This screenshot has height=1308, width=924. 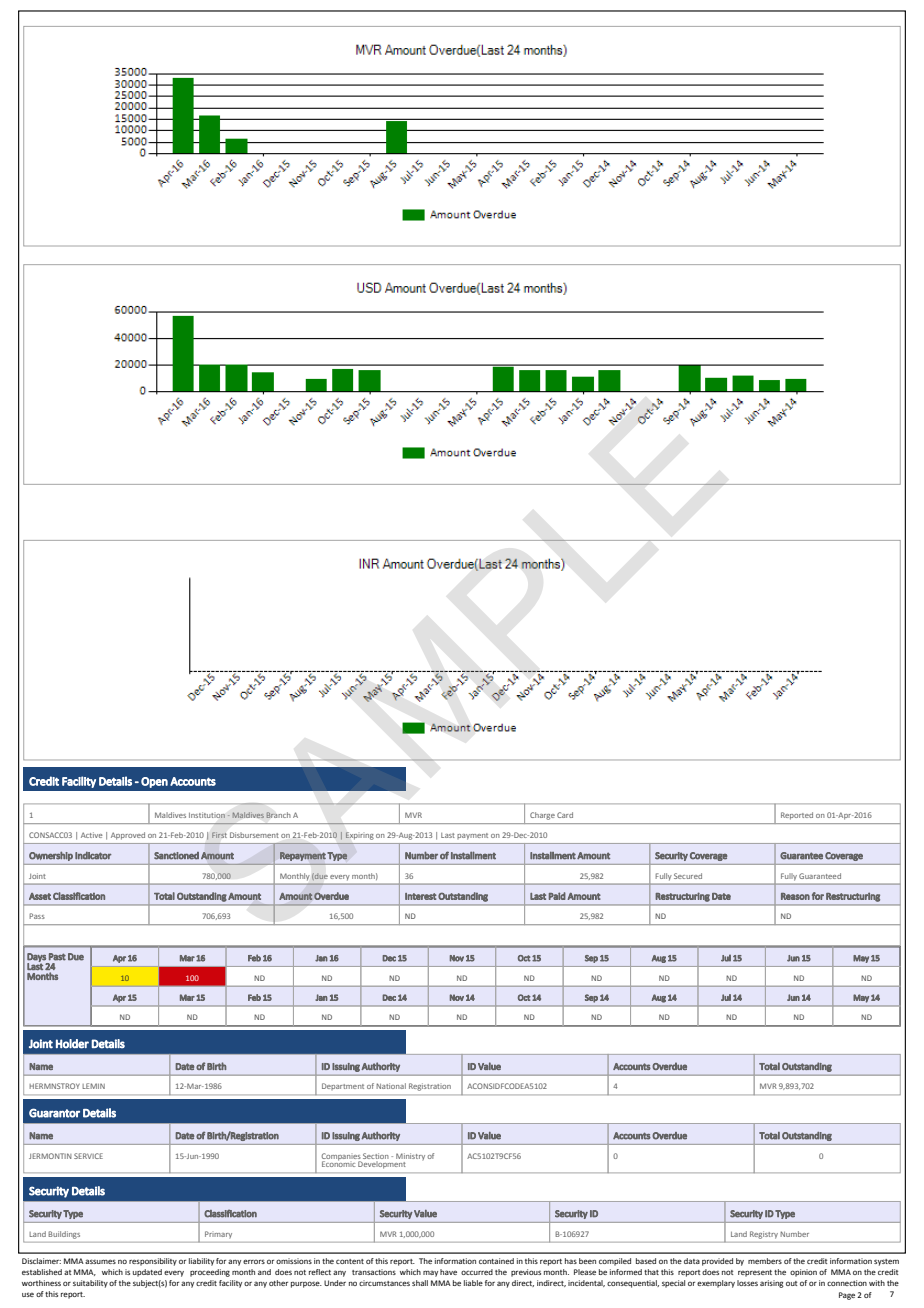 I want to click on Charge, so click(x=542, y=816).
